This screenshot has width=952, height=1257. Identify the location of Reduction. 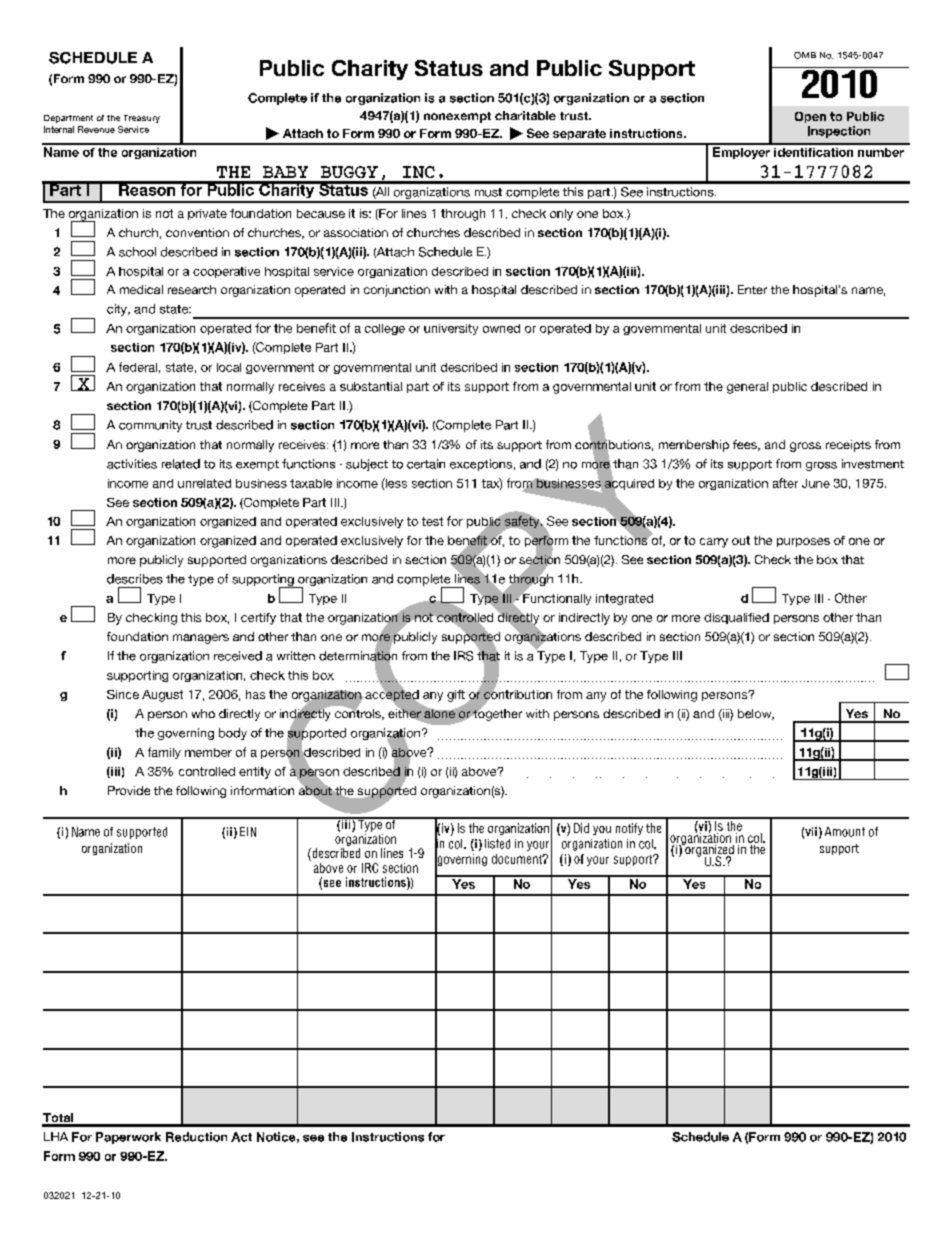
(196, 1137).
